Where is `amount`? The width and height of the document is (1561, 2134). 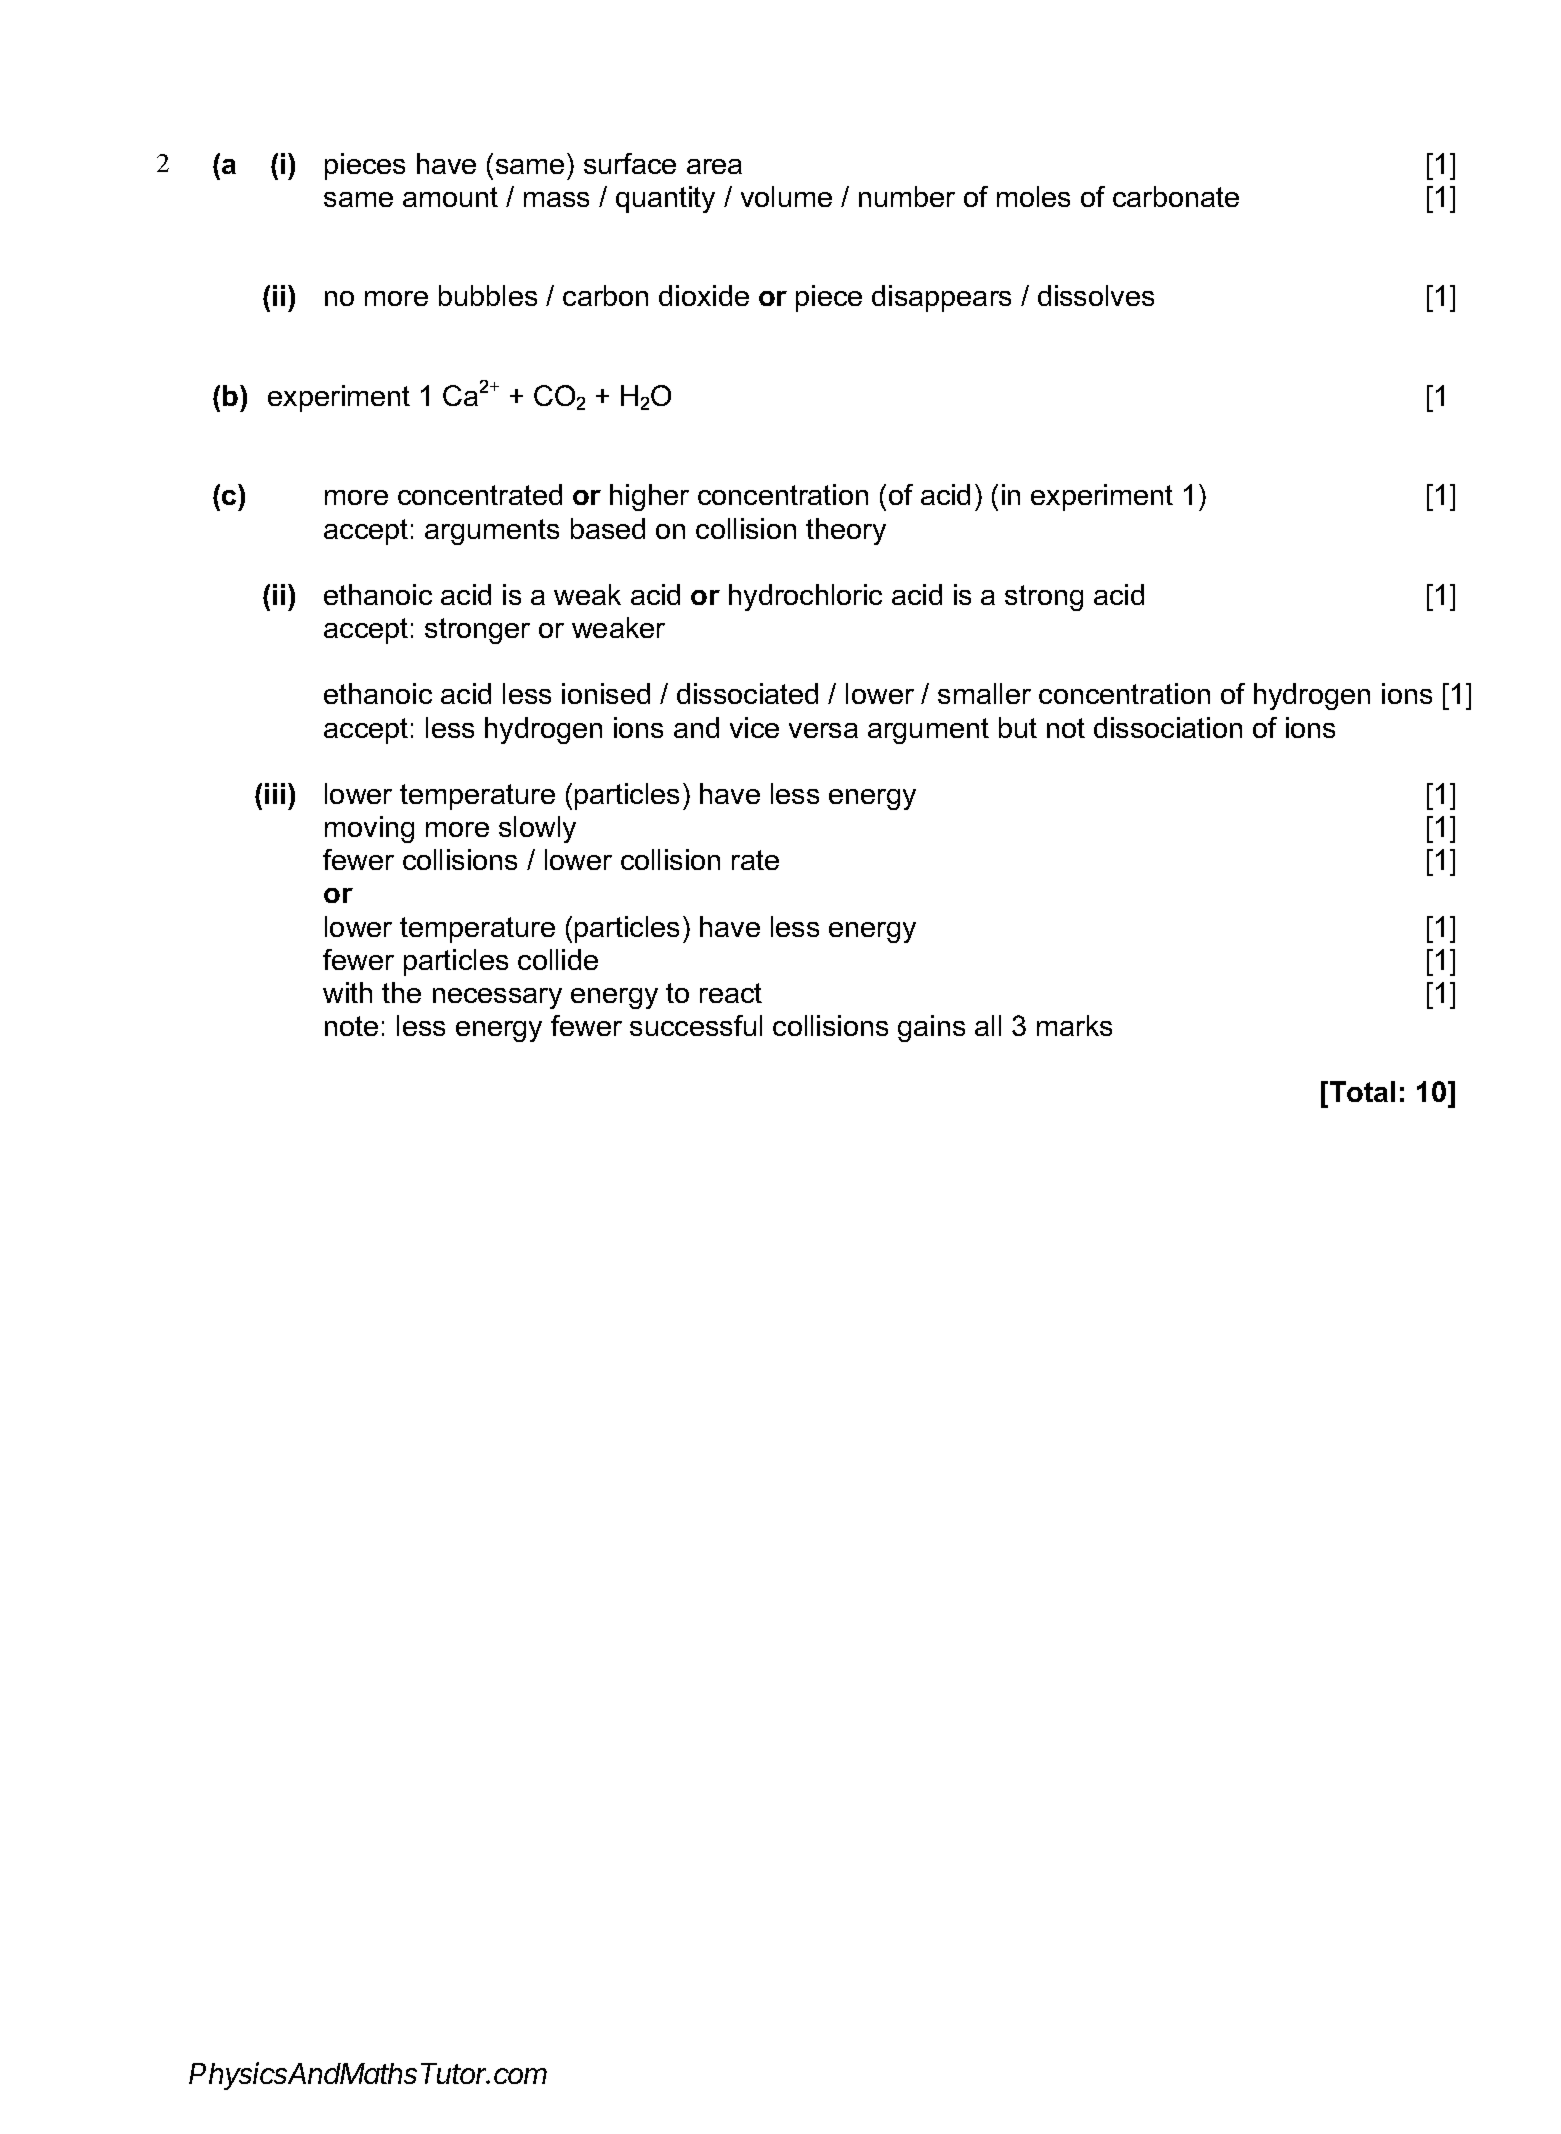
amount is located at coordinates (450, 197).
